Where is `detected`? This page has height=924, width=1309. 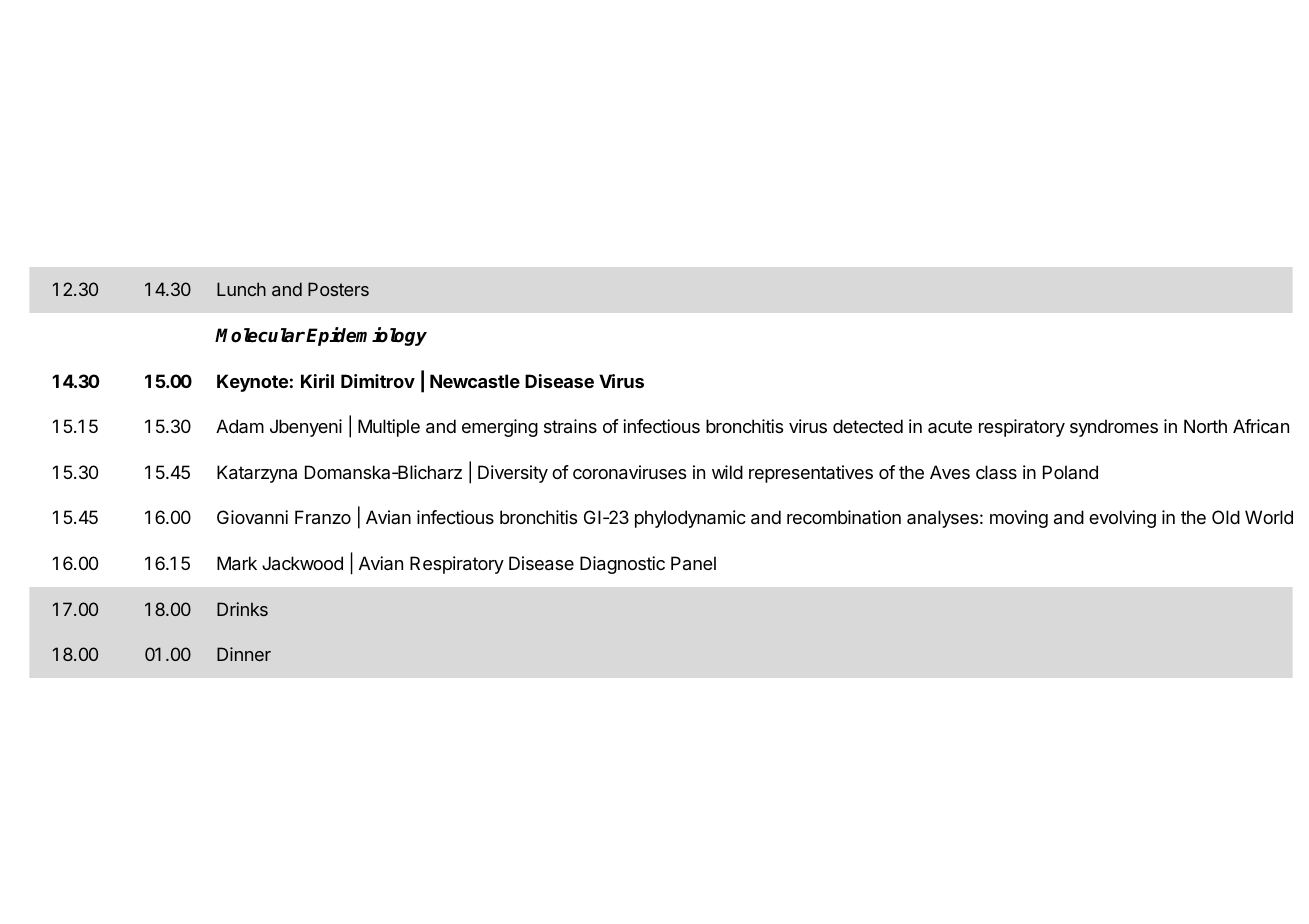 detected is located at coordinates (868, 426).
